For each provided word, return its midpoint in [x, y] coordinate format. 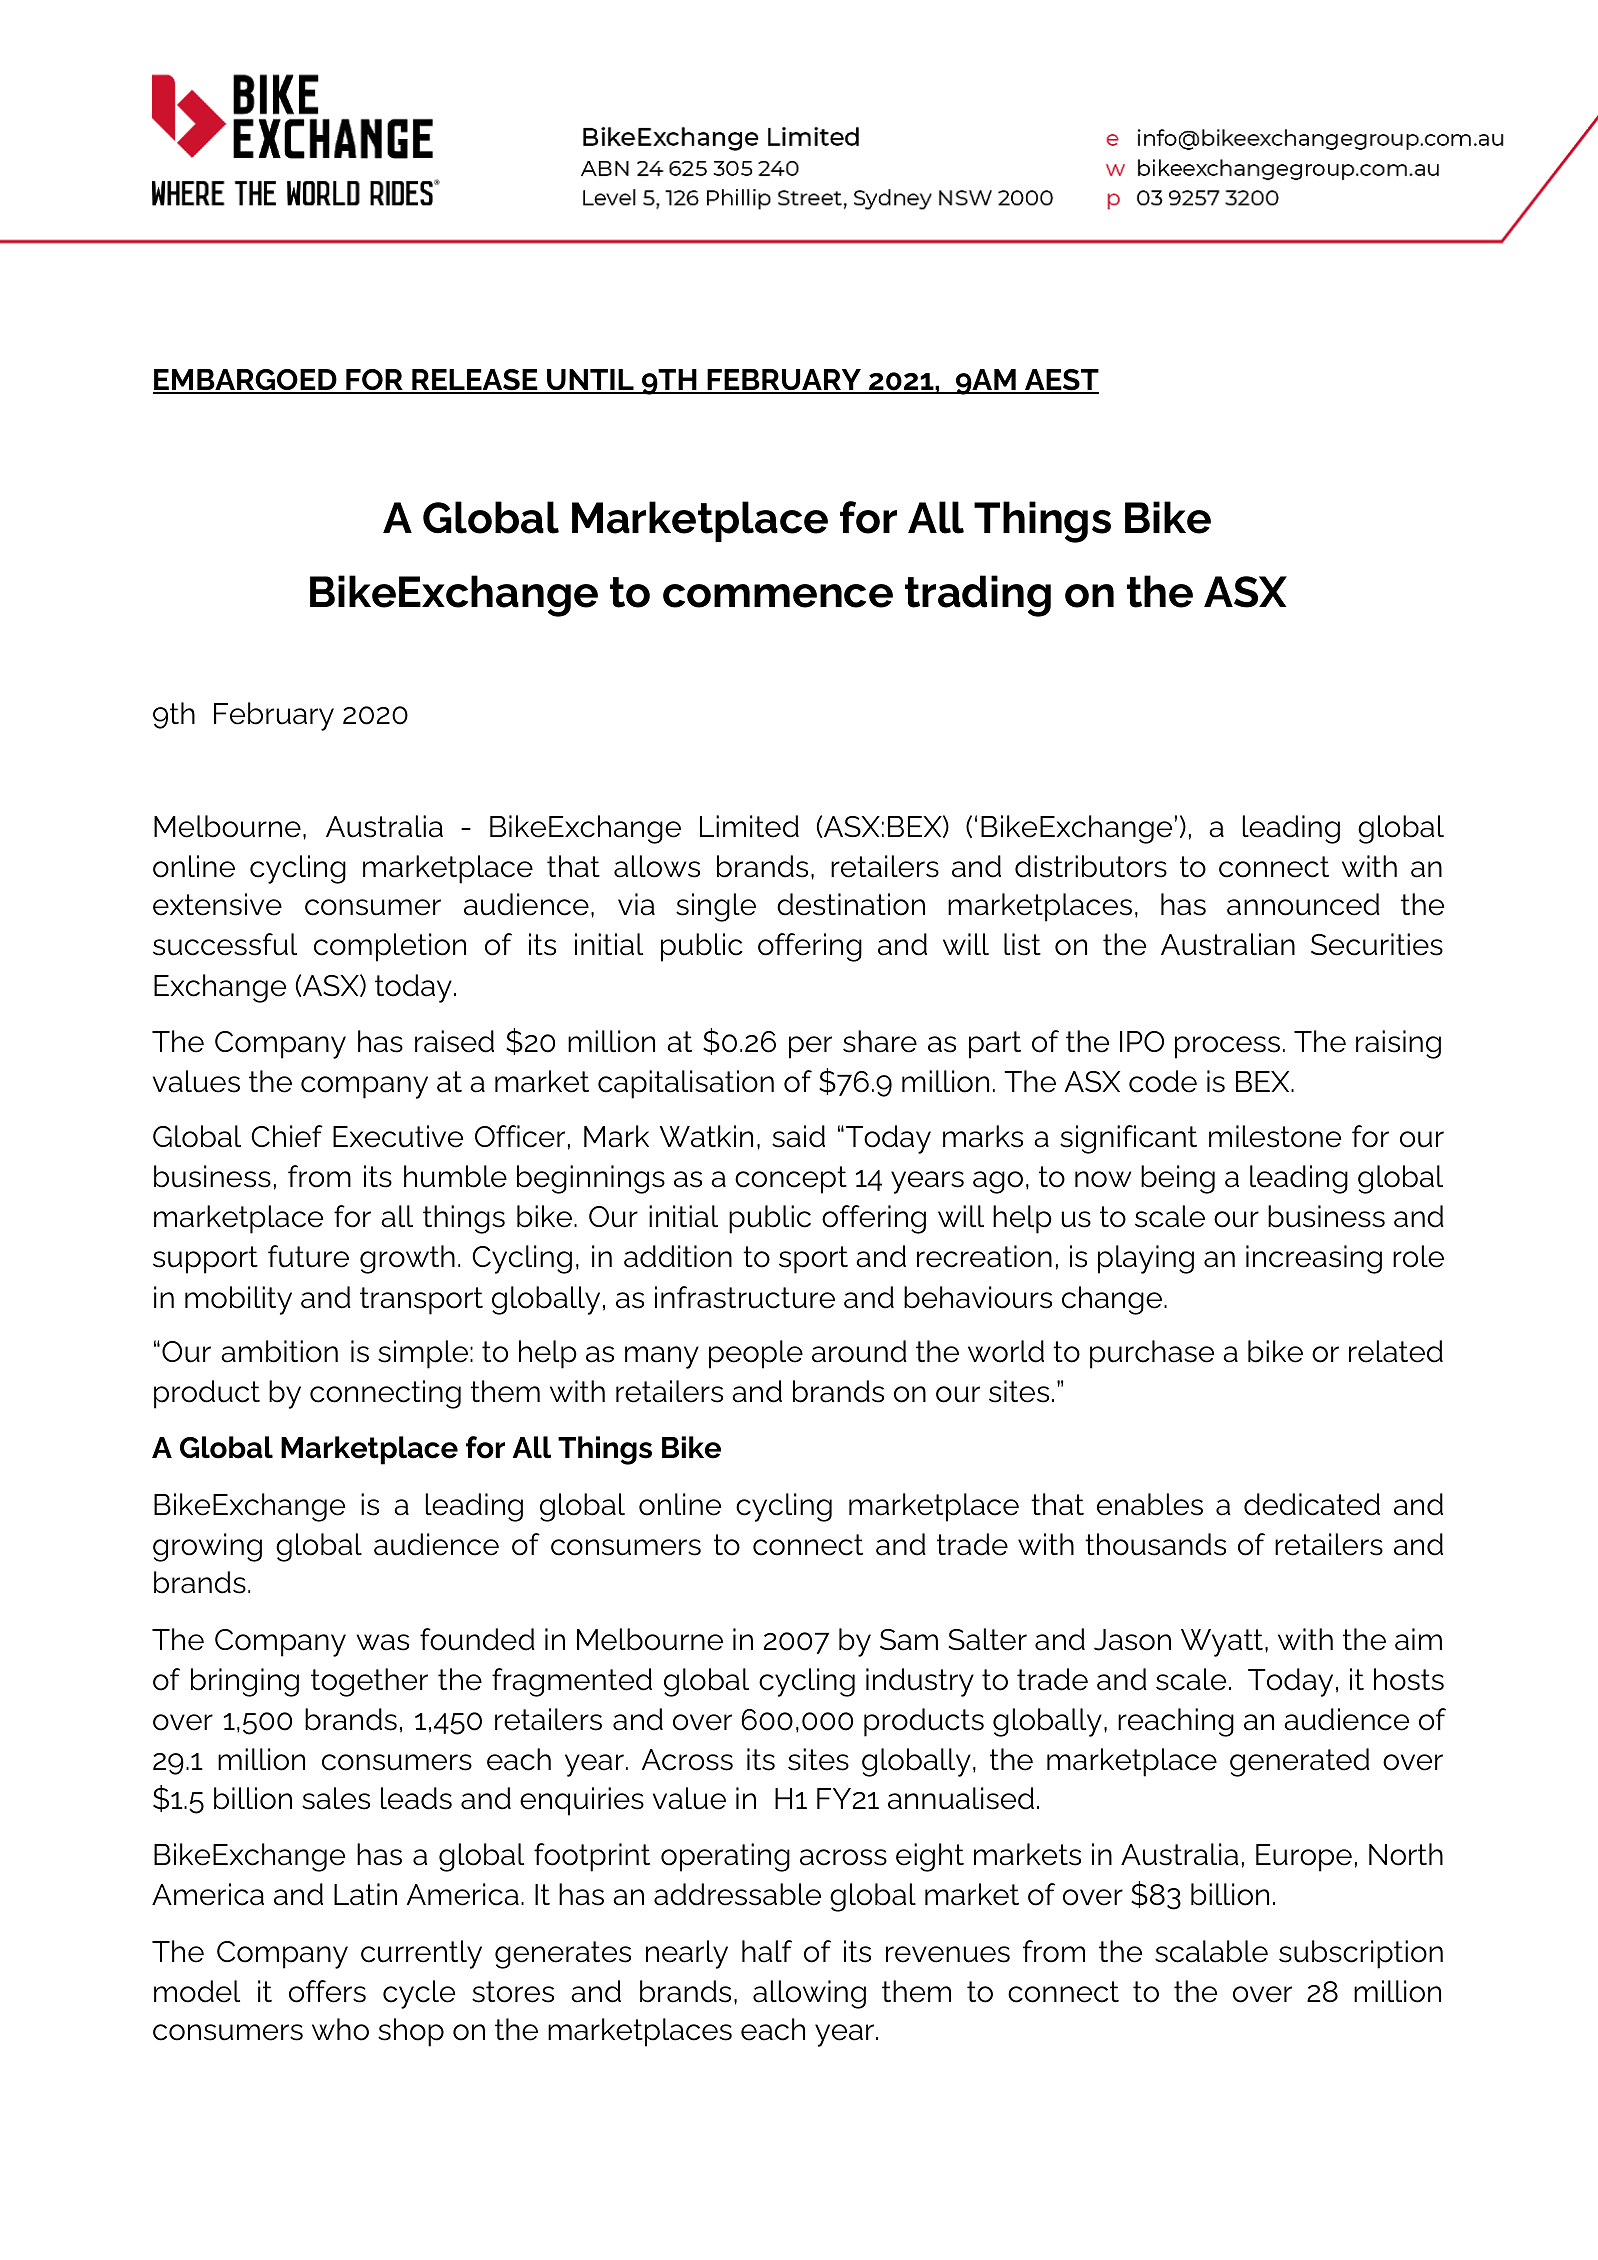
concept [791, 1180]
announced [1303, 904]
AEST [1061, 381]
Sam [909, 1640]
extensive [217, 904]
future [308, 1256]
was [383, 1642]
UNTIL [590, 381]
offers [327, 1991]
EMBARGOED [246, 381]
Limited [749, 826]
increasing [1314, 1259]
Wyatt [1222, 1643]
